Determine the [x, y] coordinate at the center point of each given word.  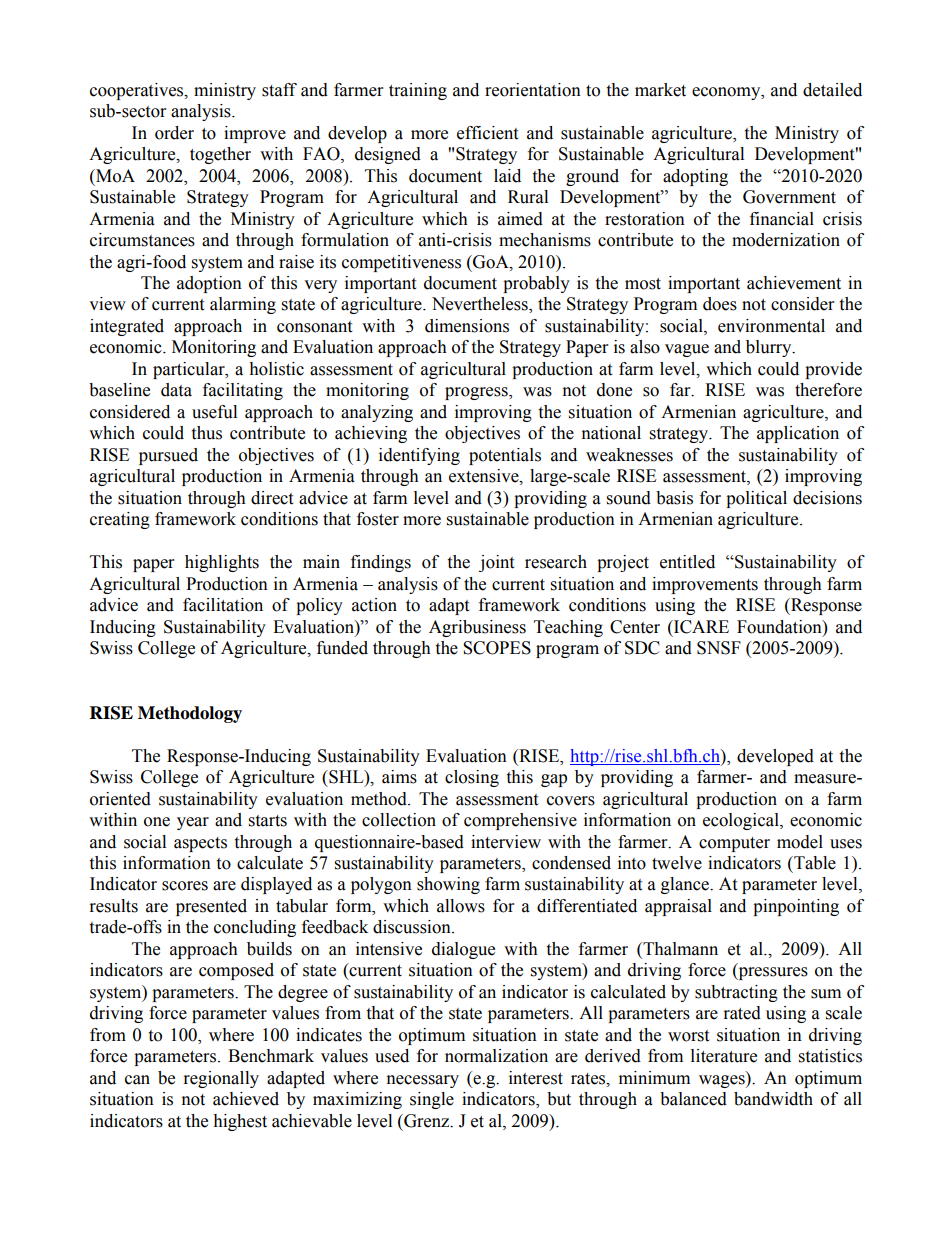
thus [206, 433]
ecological [742, 821]
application [798, 434]
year [193, 823]
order [174, 133]
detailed [832, 90]
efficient [487, 133]
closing [472, 778]
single [432, 1100]
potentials [505, 456]
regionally [221, 1079]
